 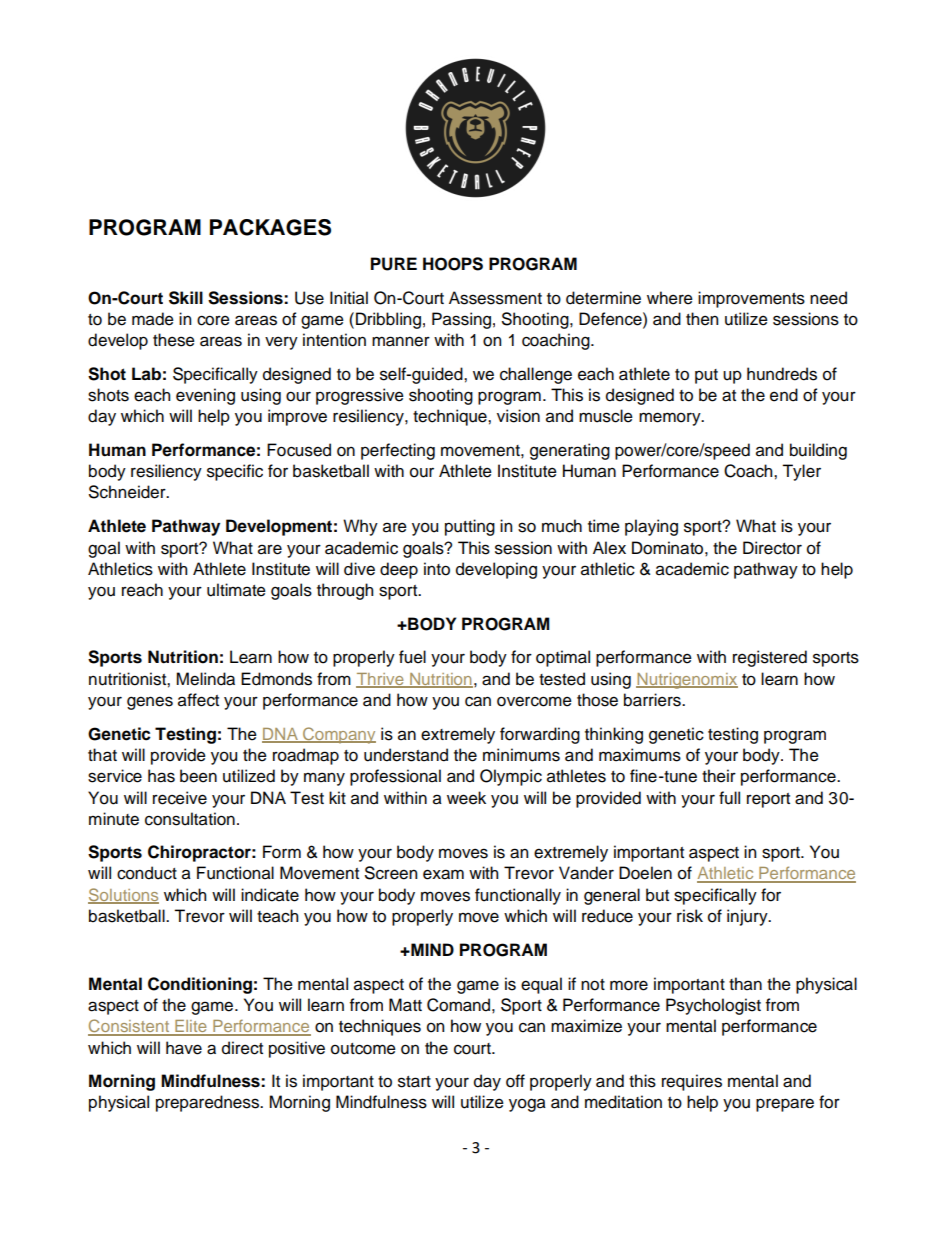 What do you see at coordinates (398, 451) in the screenshot?
I see `perfecting` at bounding box center [398, 451].
